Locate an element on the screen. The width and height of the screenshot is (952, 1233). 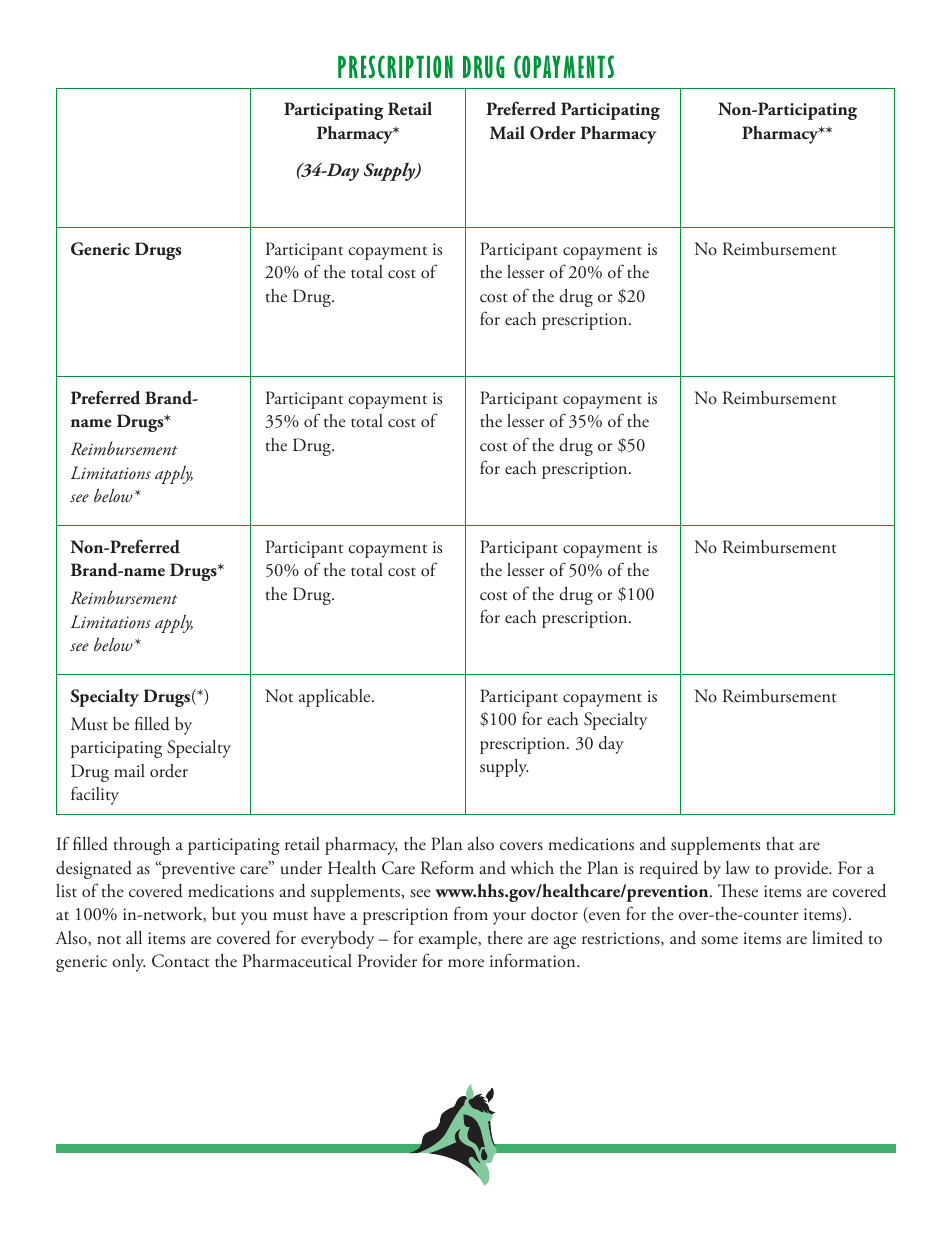
facility is located at coordinates (95, 795).
